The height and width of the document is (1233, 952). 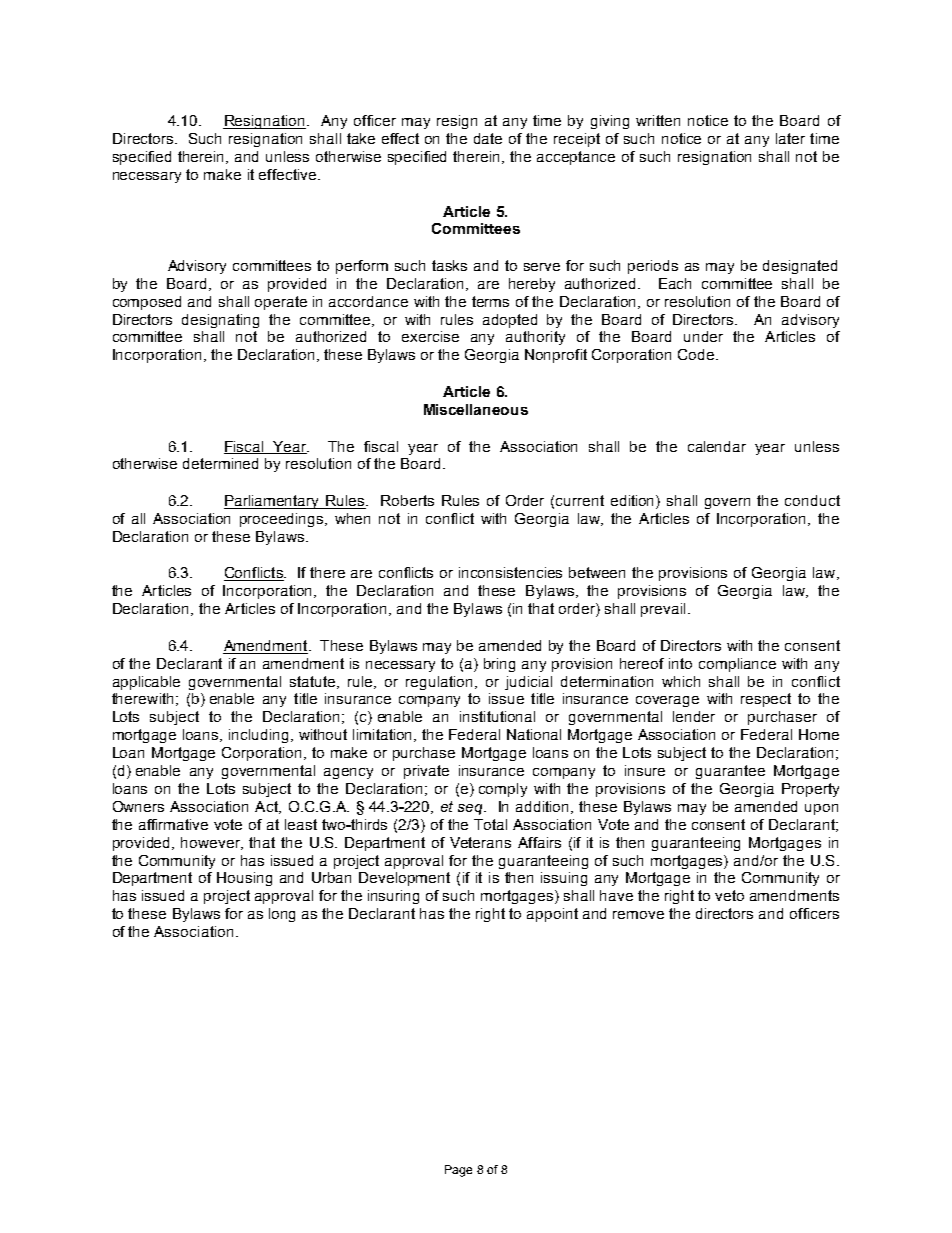 I want to click on determined, so click(x=220, y=463).
